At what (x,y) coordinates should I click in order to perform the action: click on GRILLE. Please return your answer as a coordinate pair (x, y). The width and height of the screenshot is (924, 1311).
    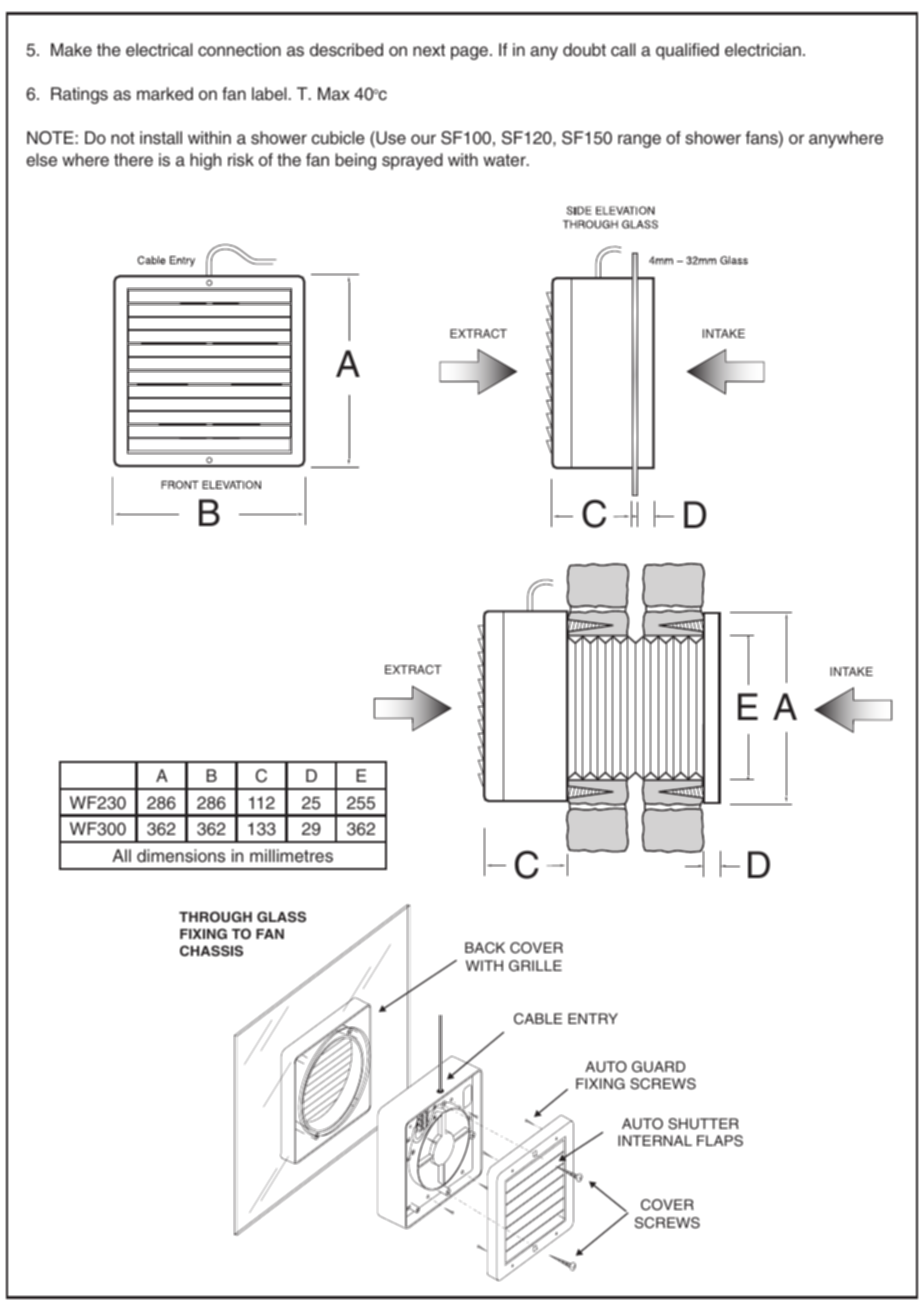
    Looking at the image, I should click on (535, 966).
